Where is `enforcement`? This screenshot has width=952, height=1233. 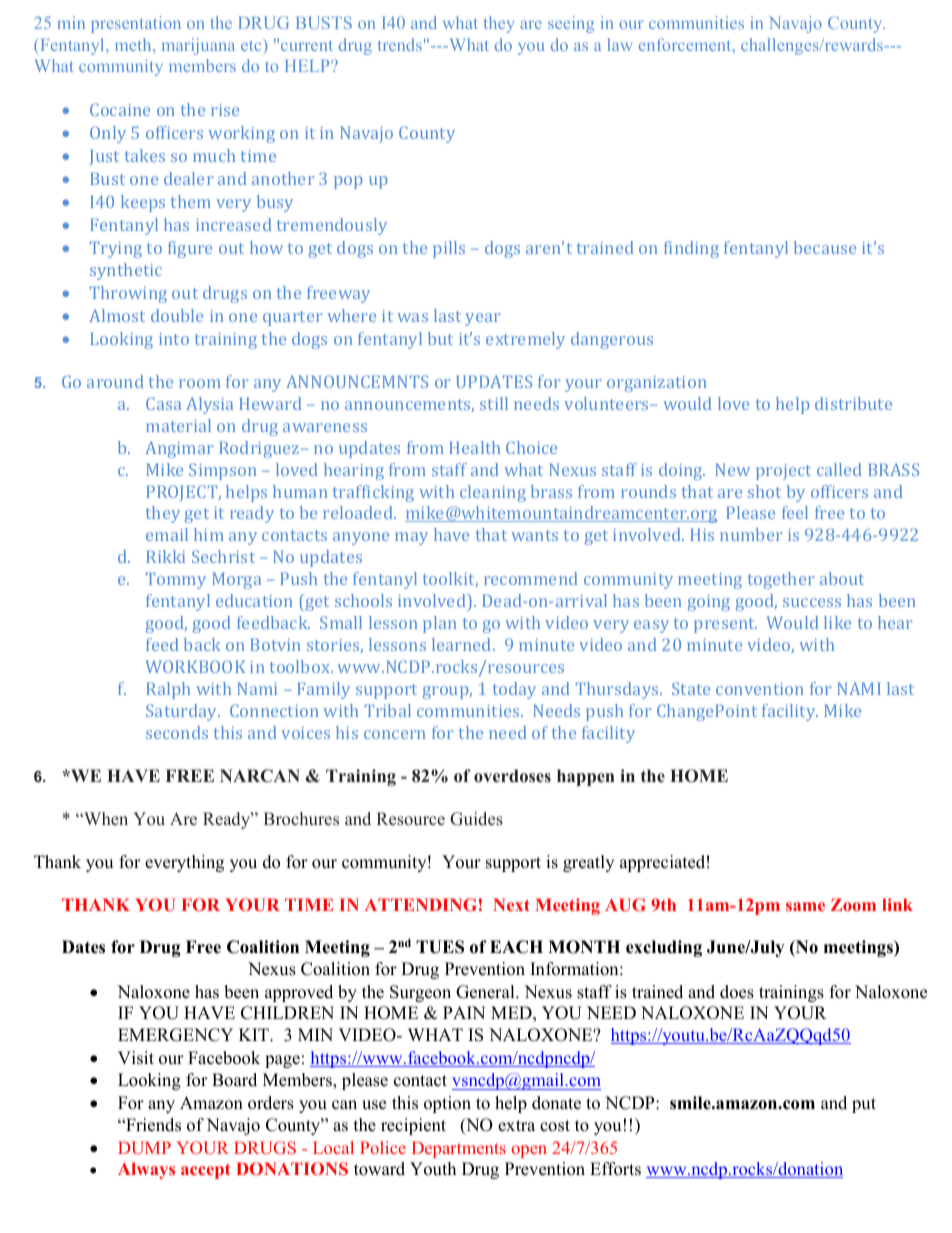 enforcement is located at coordinates (686, 44).
